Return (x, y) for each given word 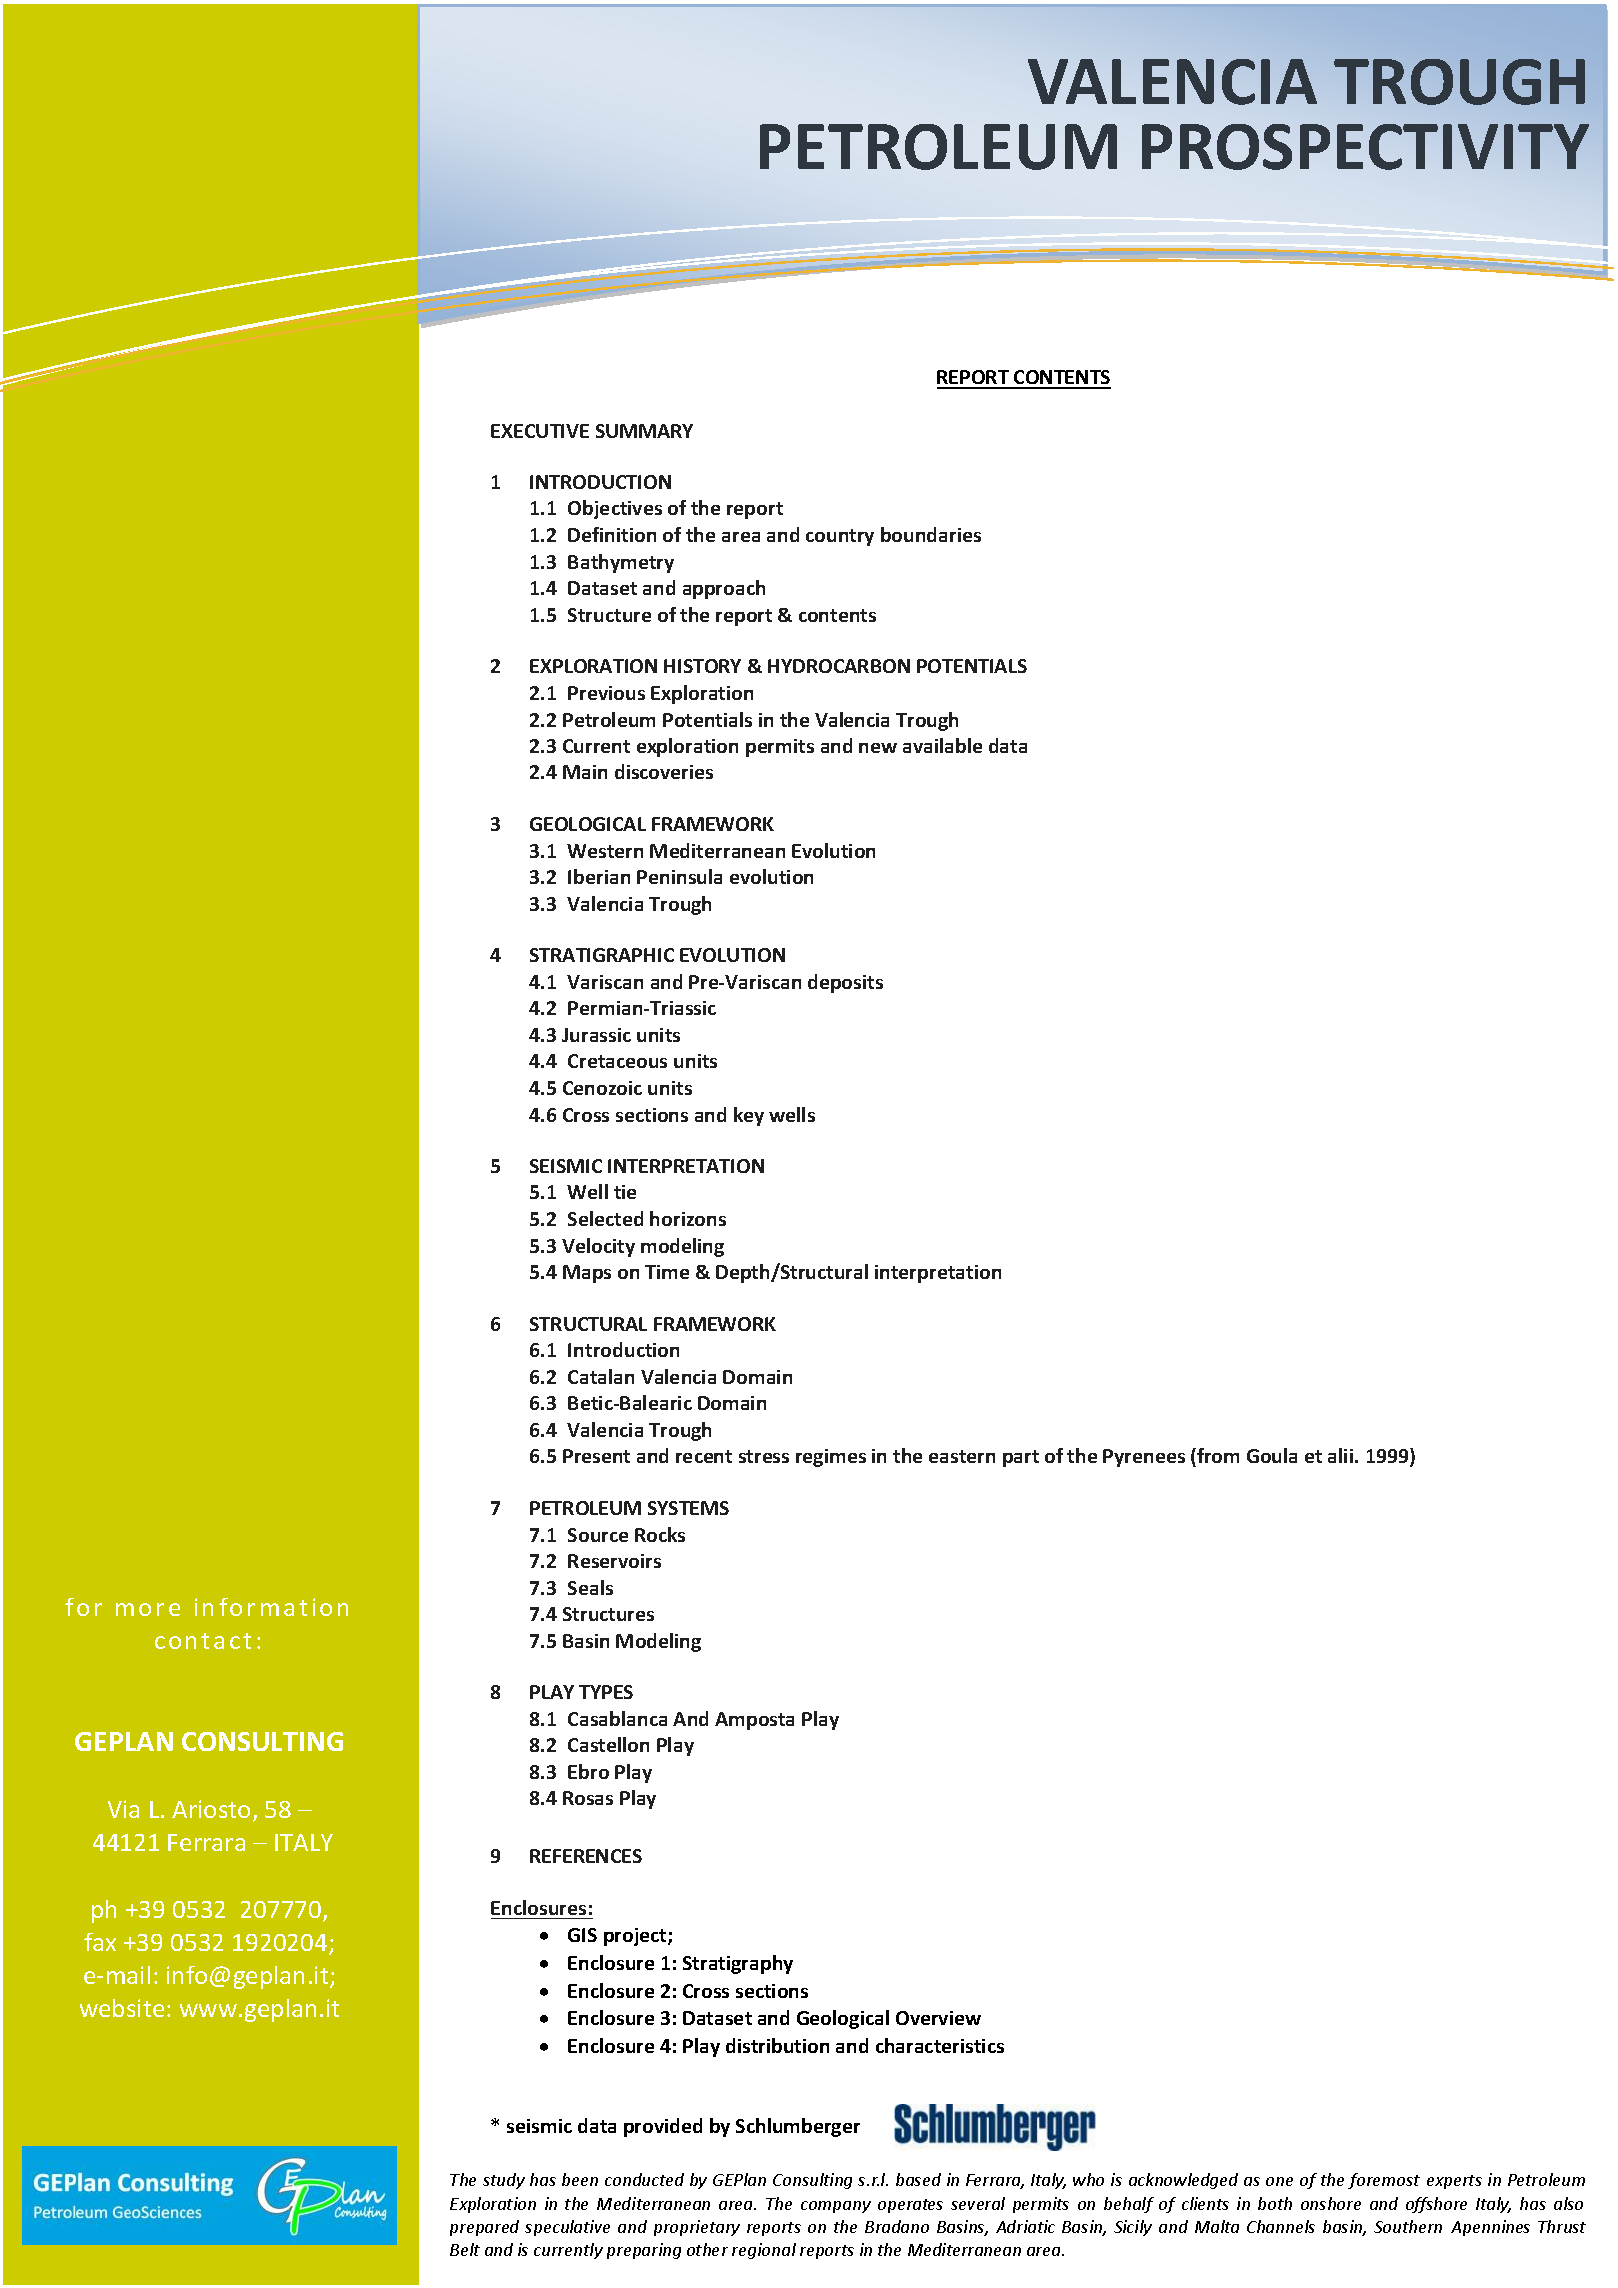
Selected (605, 1218)
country (840, 537)
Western (605, 851)
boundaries (931, 534)
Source (598, 1535)
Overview (938, 2018)
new (878, 748)
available (942, 745)
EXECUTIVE (540, 431)
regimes (831, 1458)
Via (123, 1809)
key (749, 1116)
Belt (465, 2249)
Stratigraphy (738, 1964)
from (1217, 1457)
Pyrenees (1144, 1458)
